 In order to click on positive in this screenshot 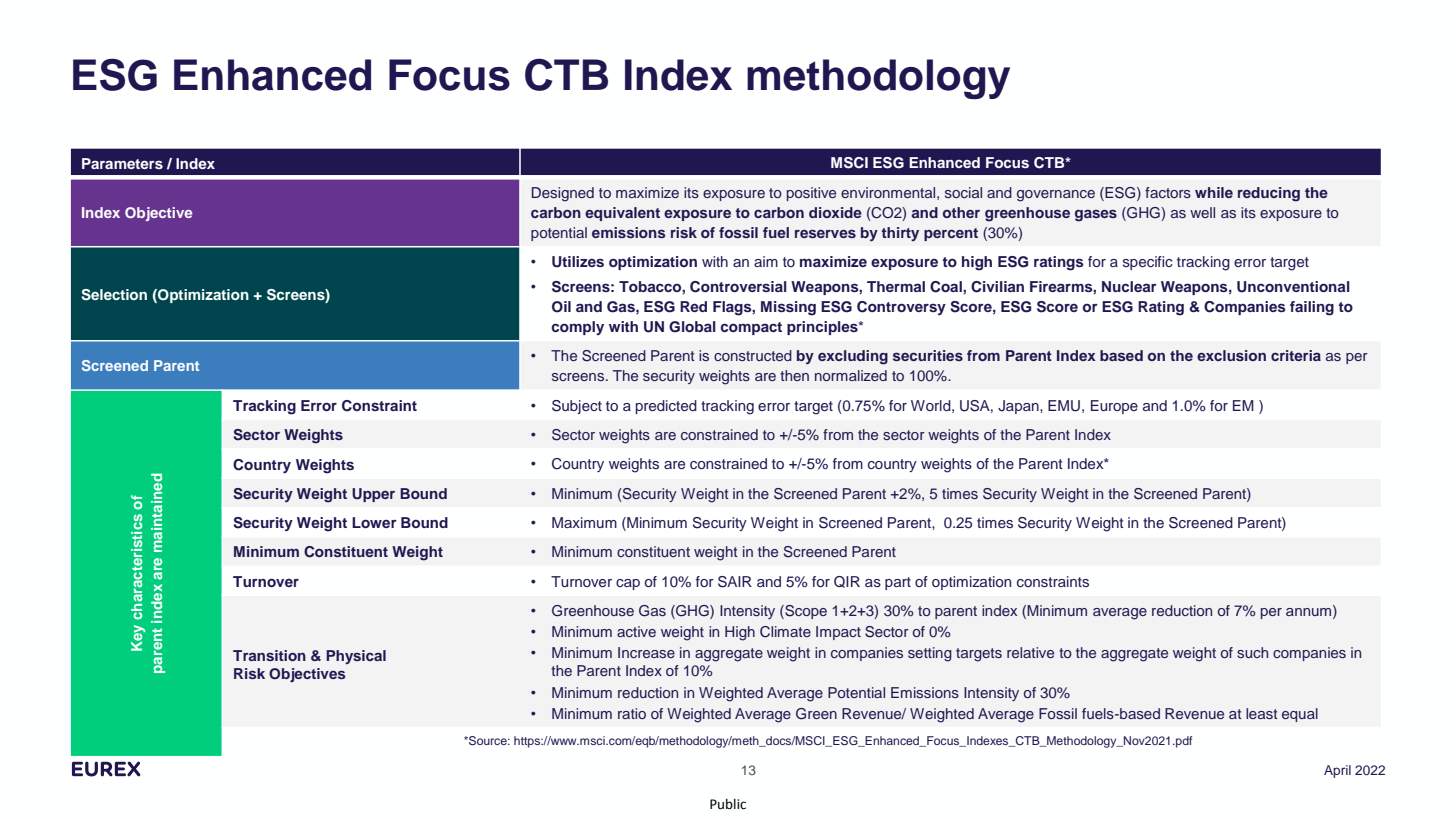, I will do `click(811, 194)`.
